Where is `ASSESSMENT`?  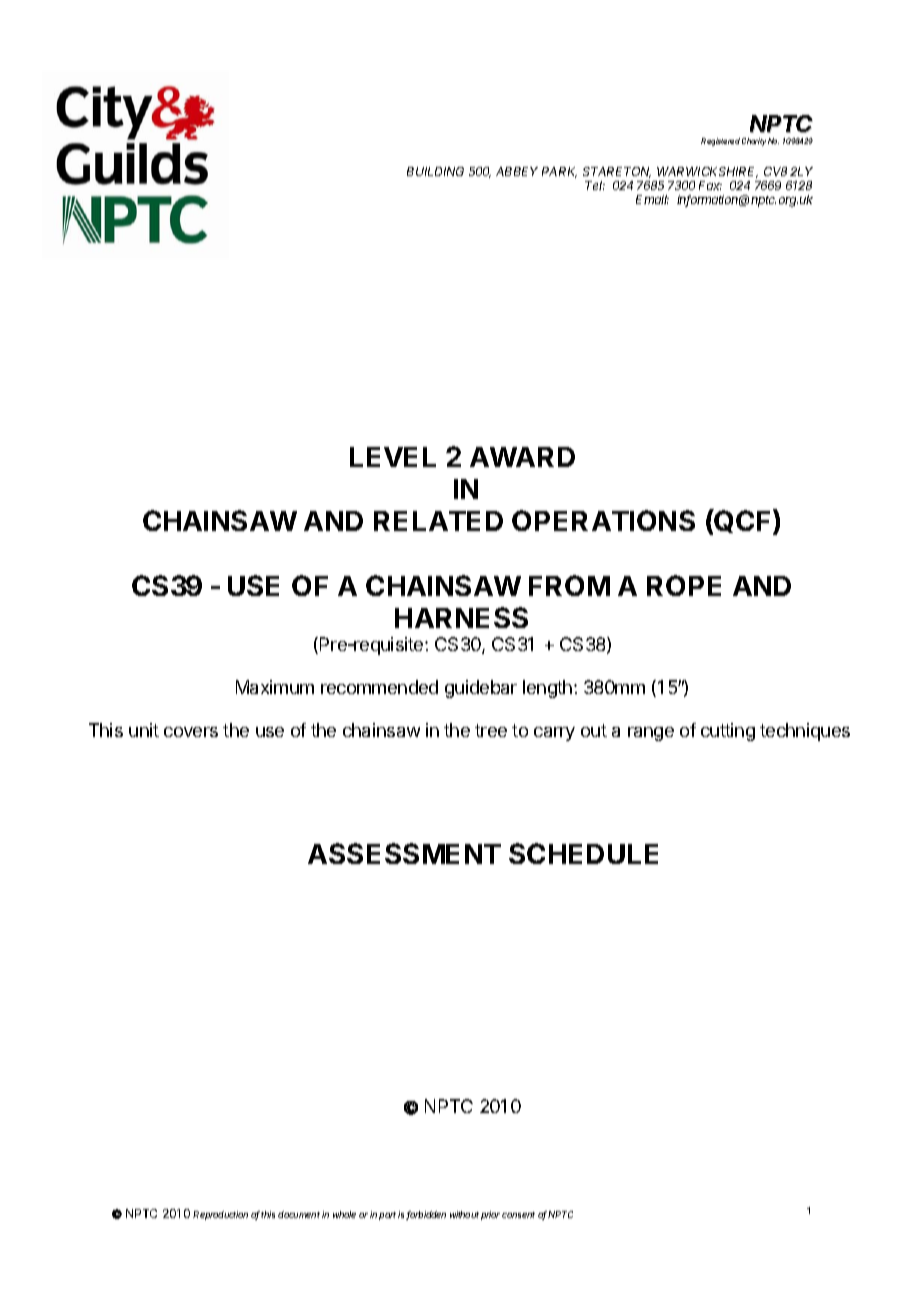 ASSESSMENT is located at coordinates (404, 853).
